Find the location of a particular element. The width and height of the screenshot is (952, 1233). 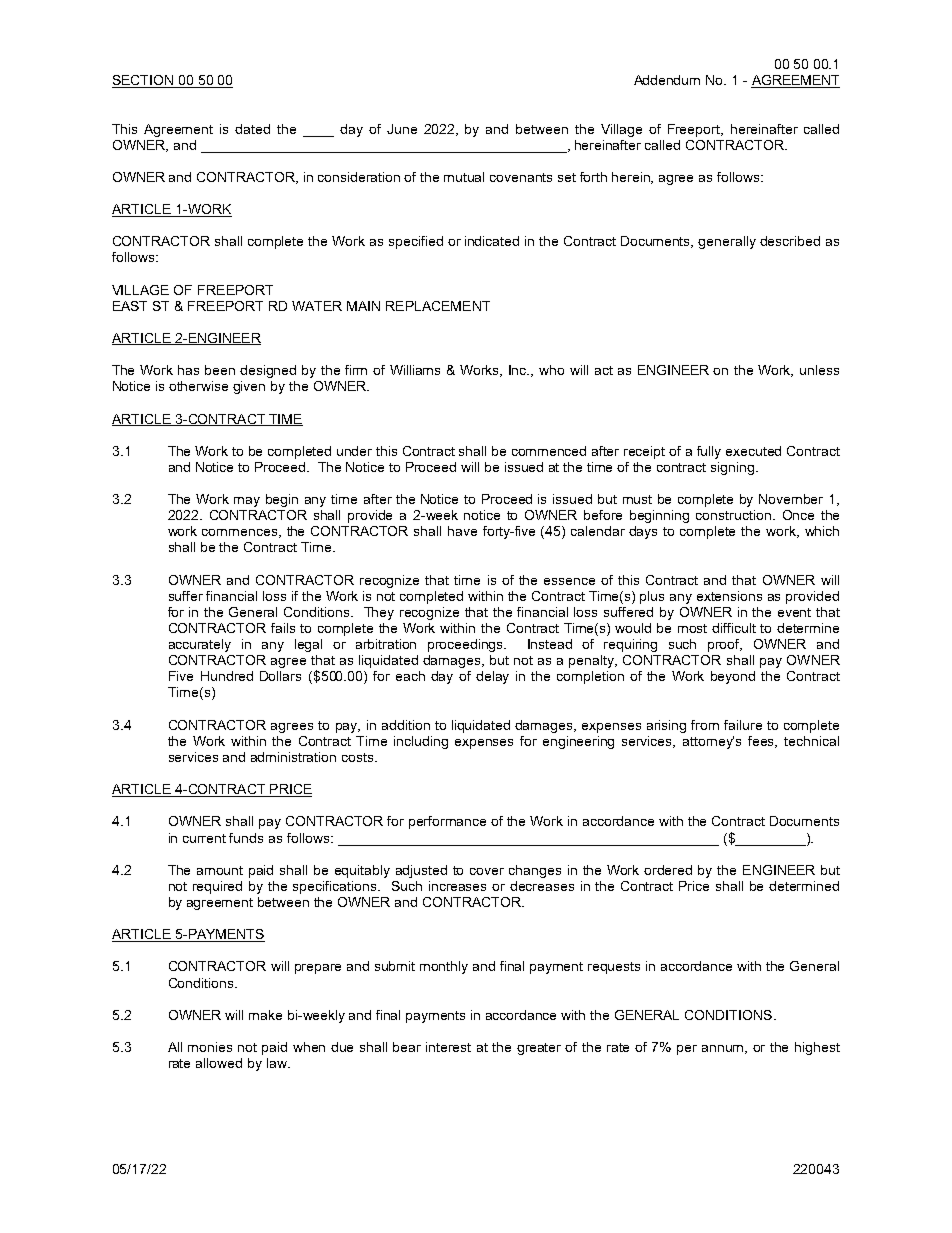

commenced is located at coordinates (549, 451).
